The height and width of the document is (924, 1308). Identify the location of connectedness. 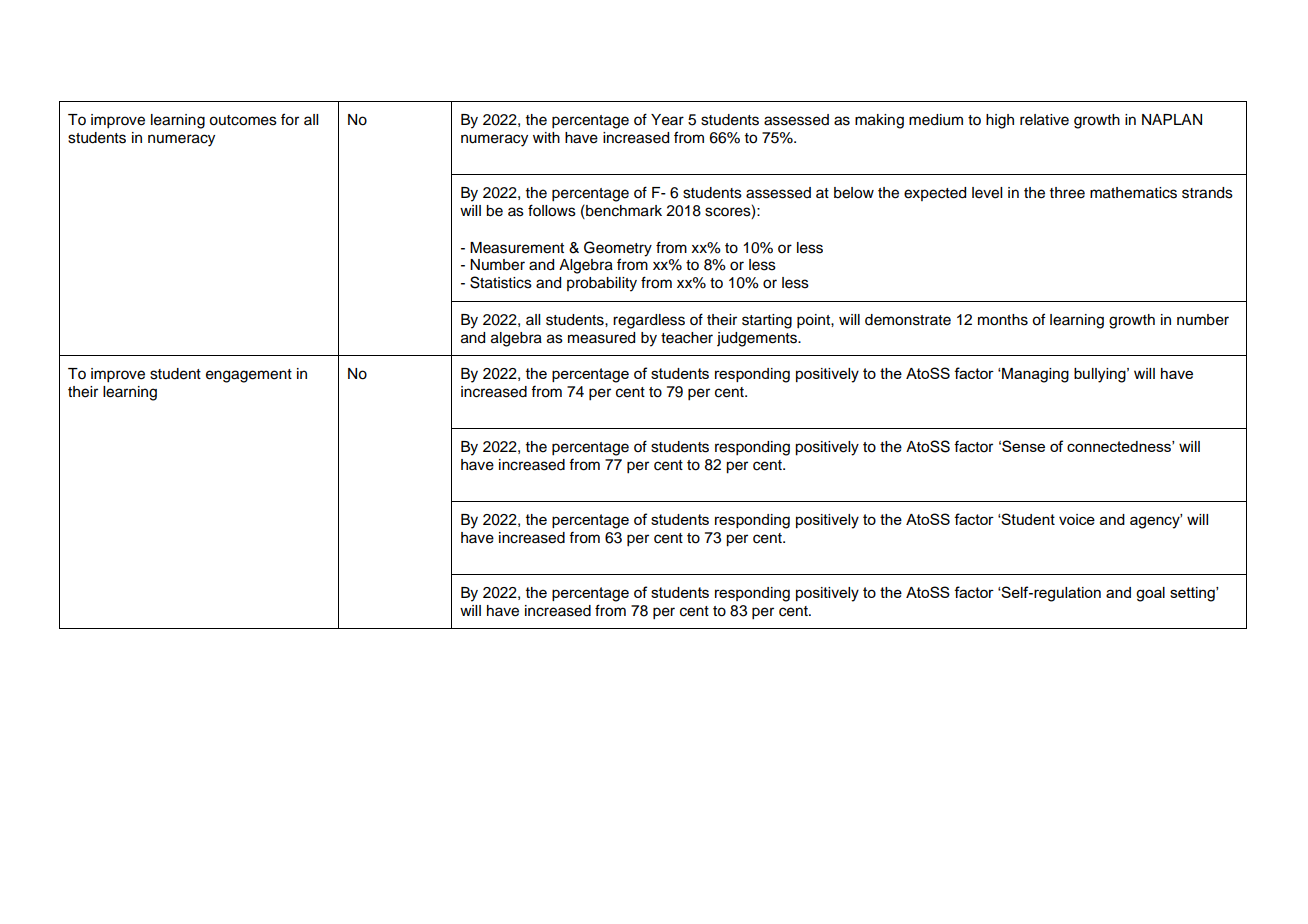
(1120, 446).
